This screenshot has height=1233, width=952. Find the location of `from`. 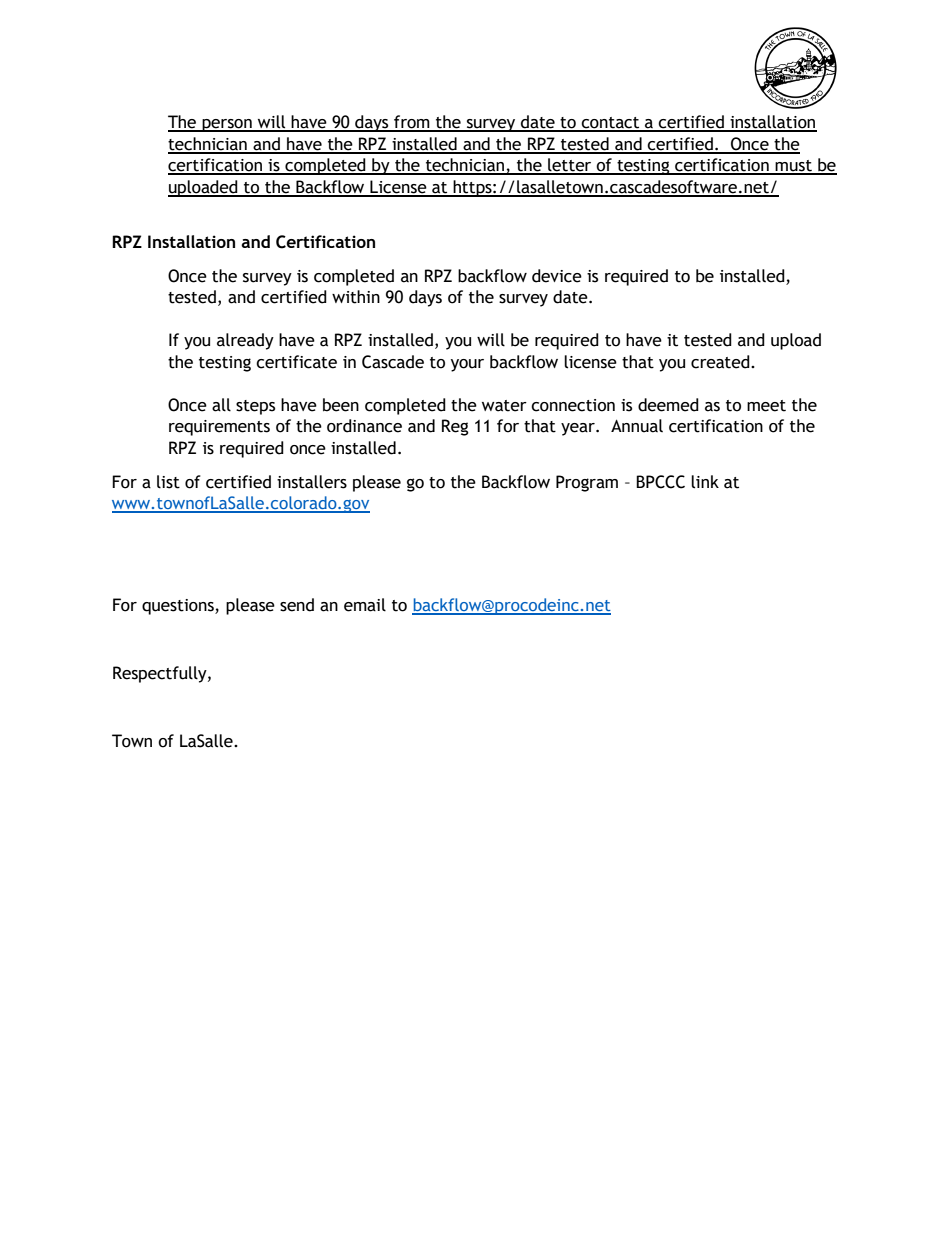

from is located at coordinates (412, 123).
